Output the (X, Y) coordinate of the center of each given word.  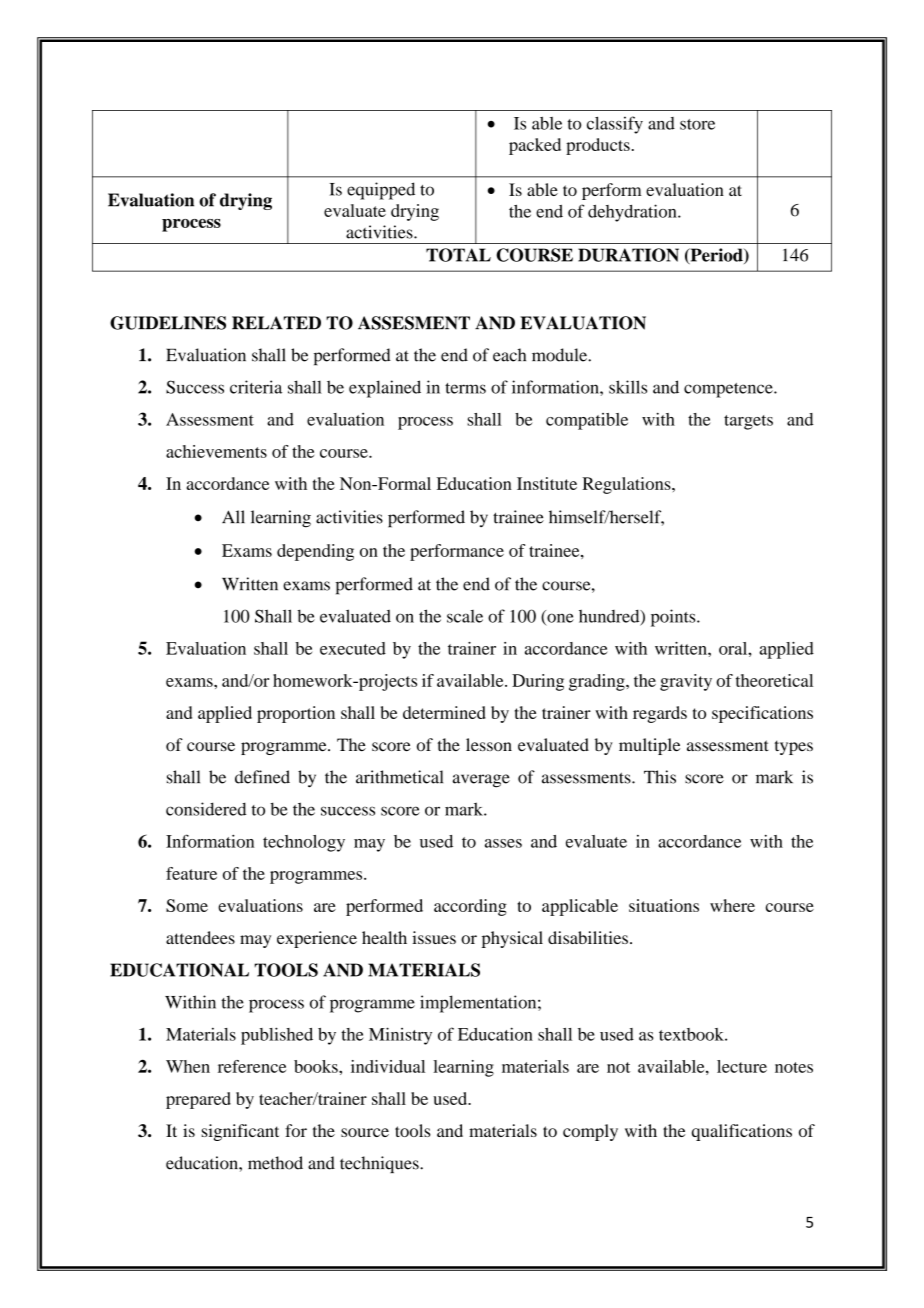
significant (240, 1132)
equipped (381, 191)
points (674, 618)
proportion (296, 714)
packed (535, 146)
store (697, 124)
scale (465, 616)
